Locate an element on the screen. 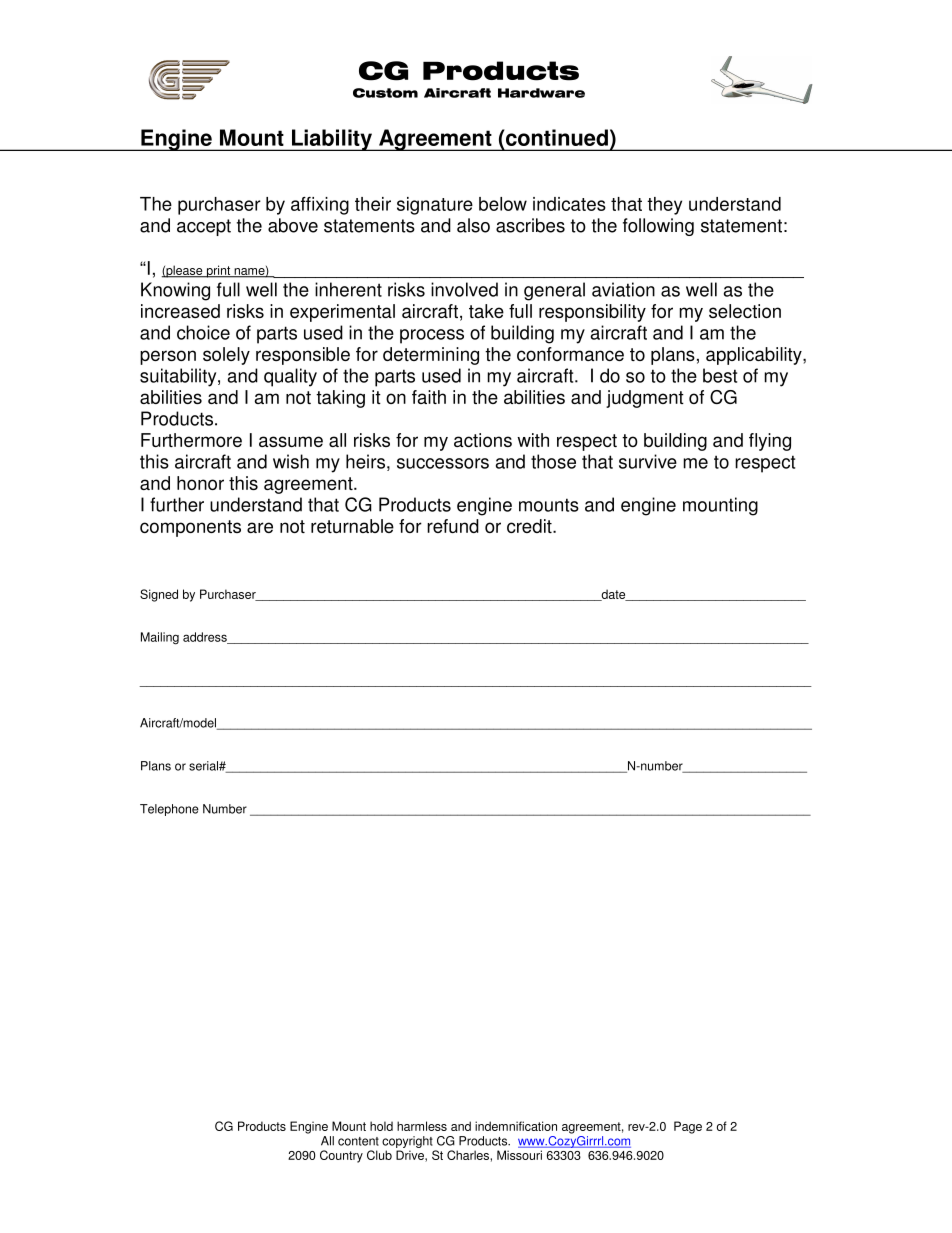  survive is located at coordinates (648, 461).
